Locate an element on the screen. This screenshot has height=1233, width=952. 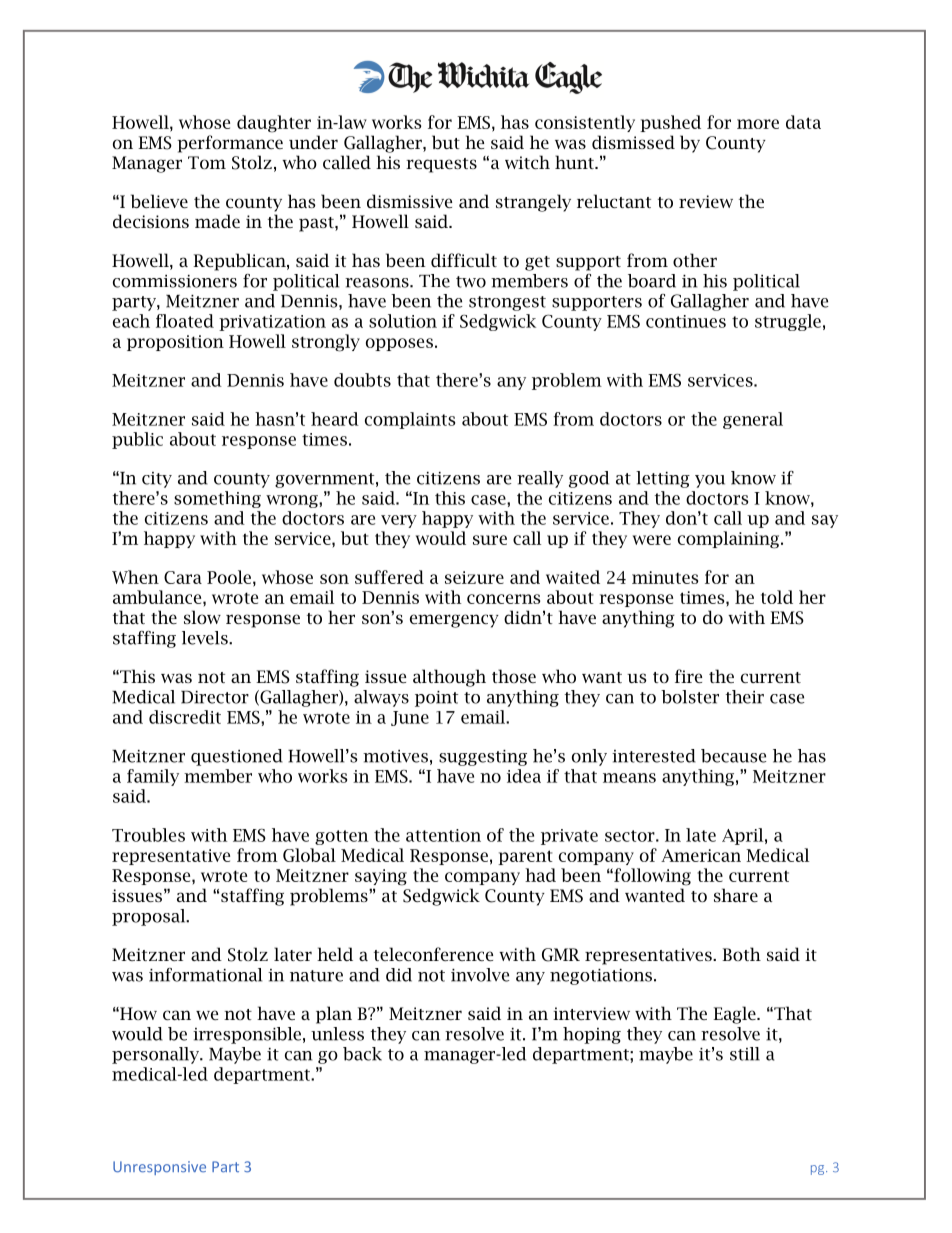
back is located at coordinates (362, 1054).
